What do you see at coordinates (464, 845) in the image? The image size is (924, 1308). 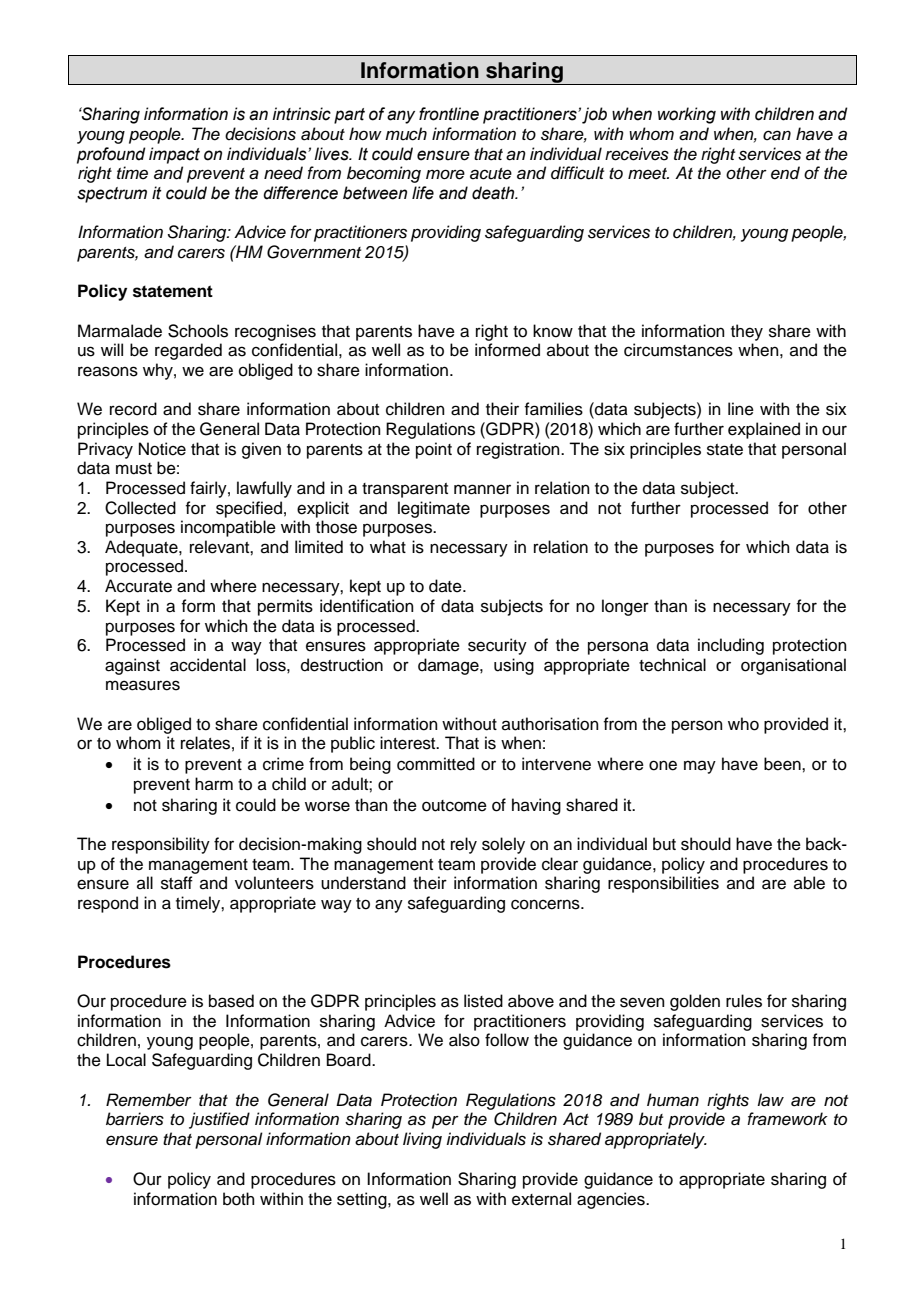 I see `rely` at bounding box center [464, 845].
